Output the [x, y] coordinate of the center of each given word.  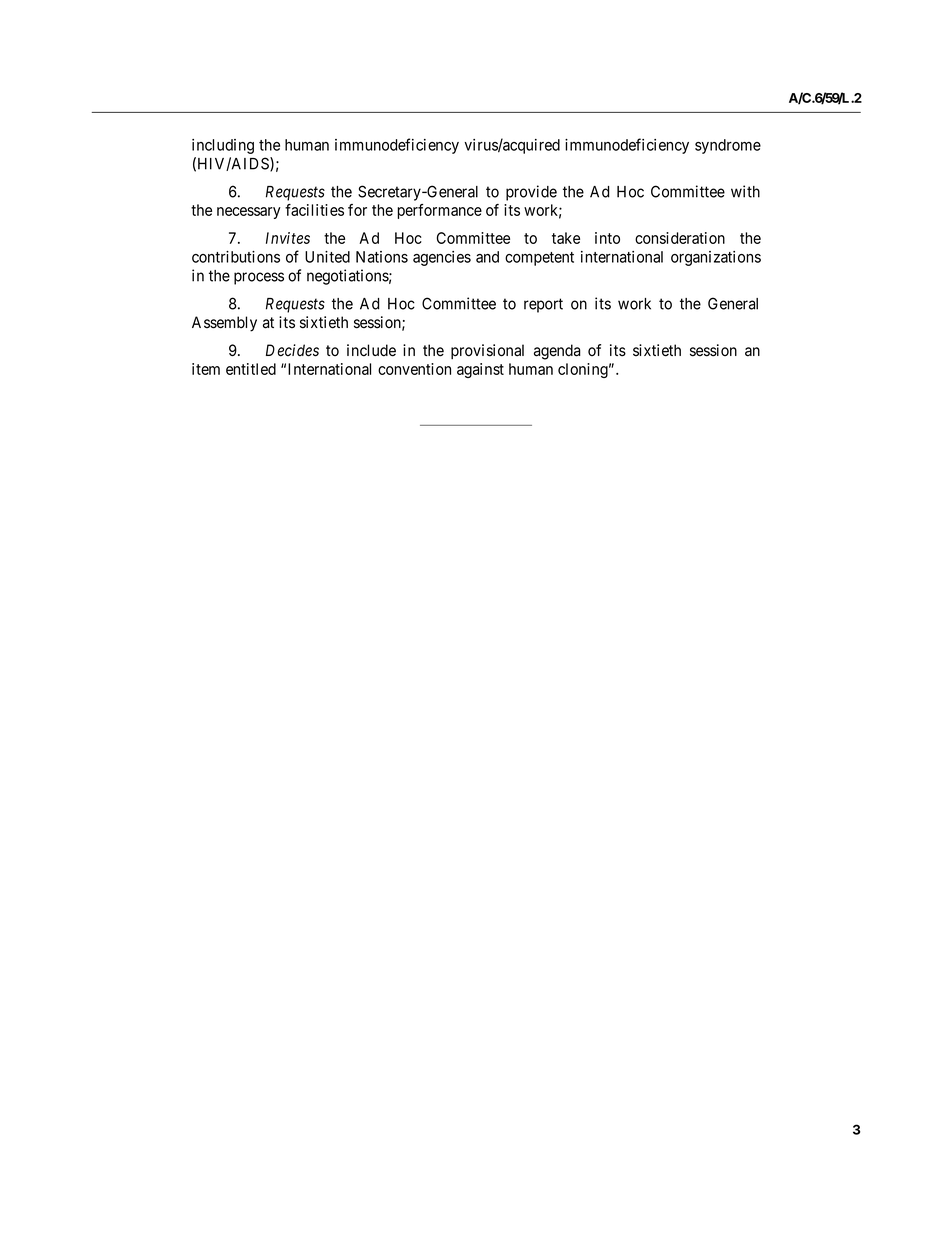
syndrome [728, 146]
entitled [251, 369]
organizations [716, 258]
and [487, 257]
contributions [236, 257]
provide [531, 193]
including [223, 146]
